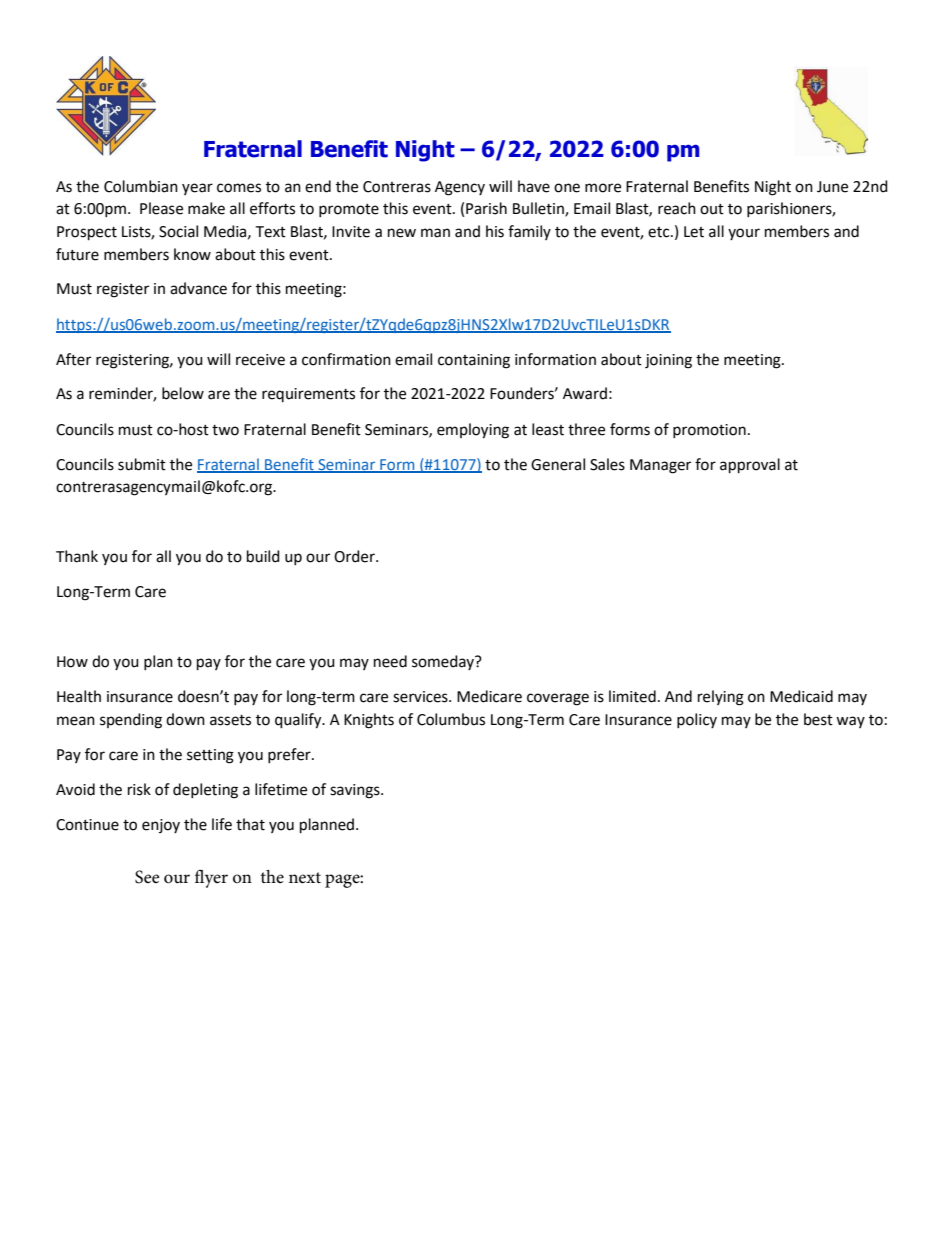 The width and height of the page is (952, 1233). Describe the element at coordinates (474, 361) in the page. I see `containing` at that location.
